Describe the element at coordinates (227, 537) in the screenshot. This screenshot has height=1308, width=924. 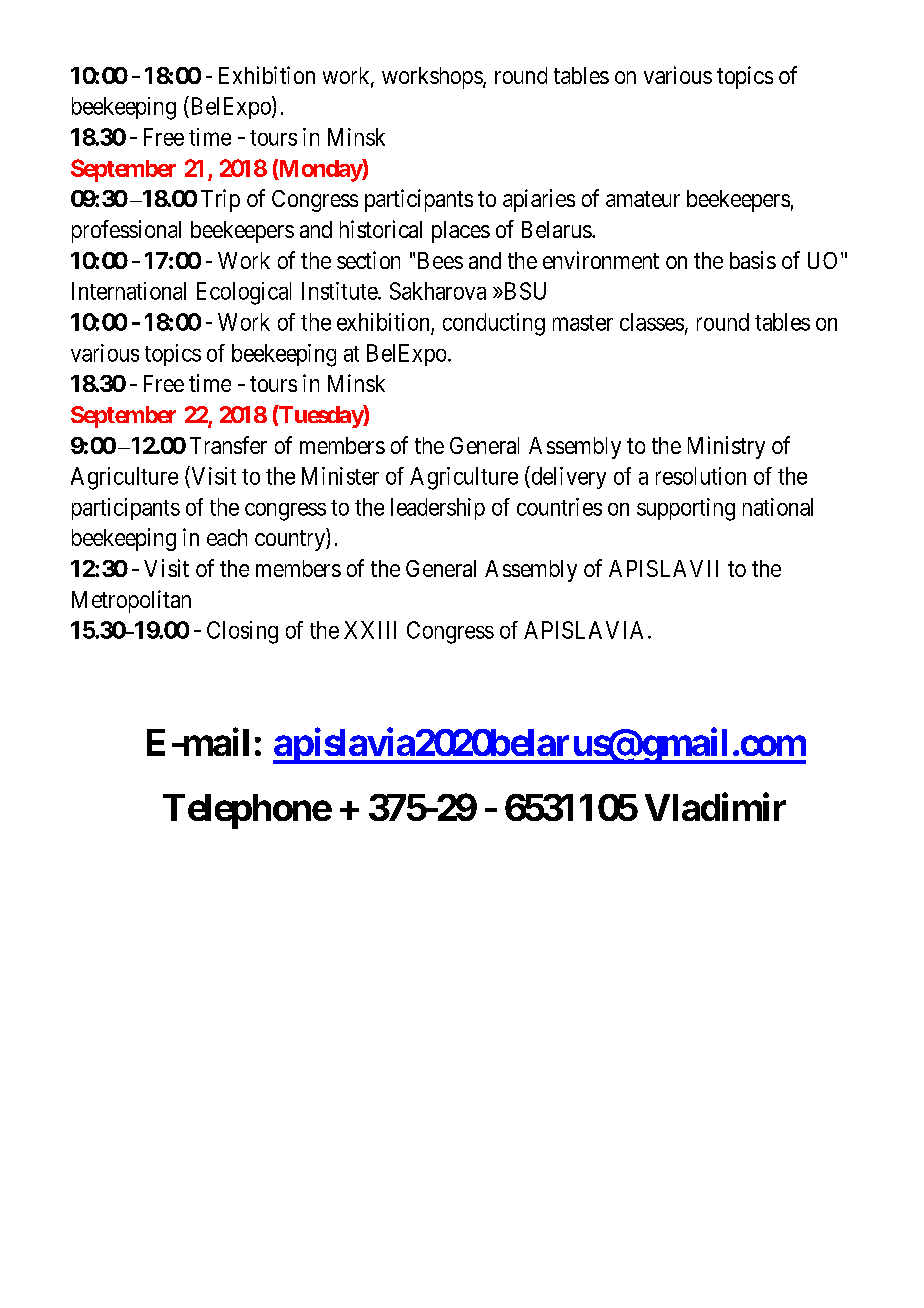
I see `each` at that location.
